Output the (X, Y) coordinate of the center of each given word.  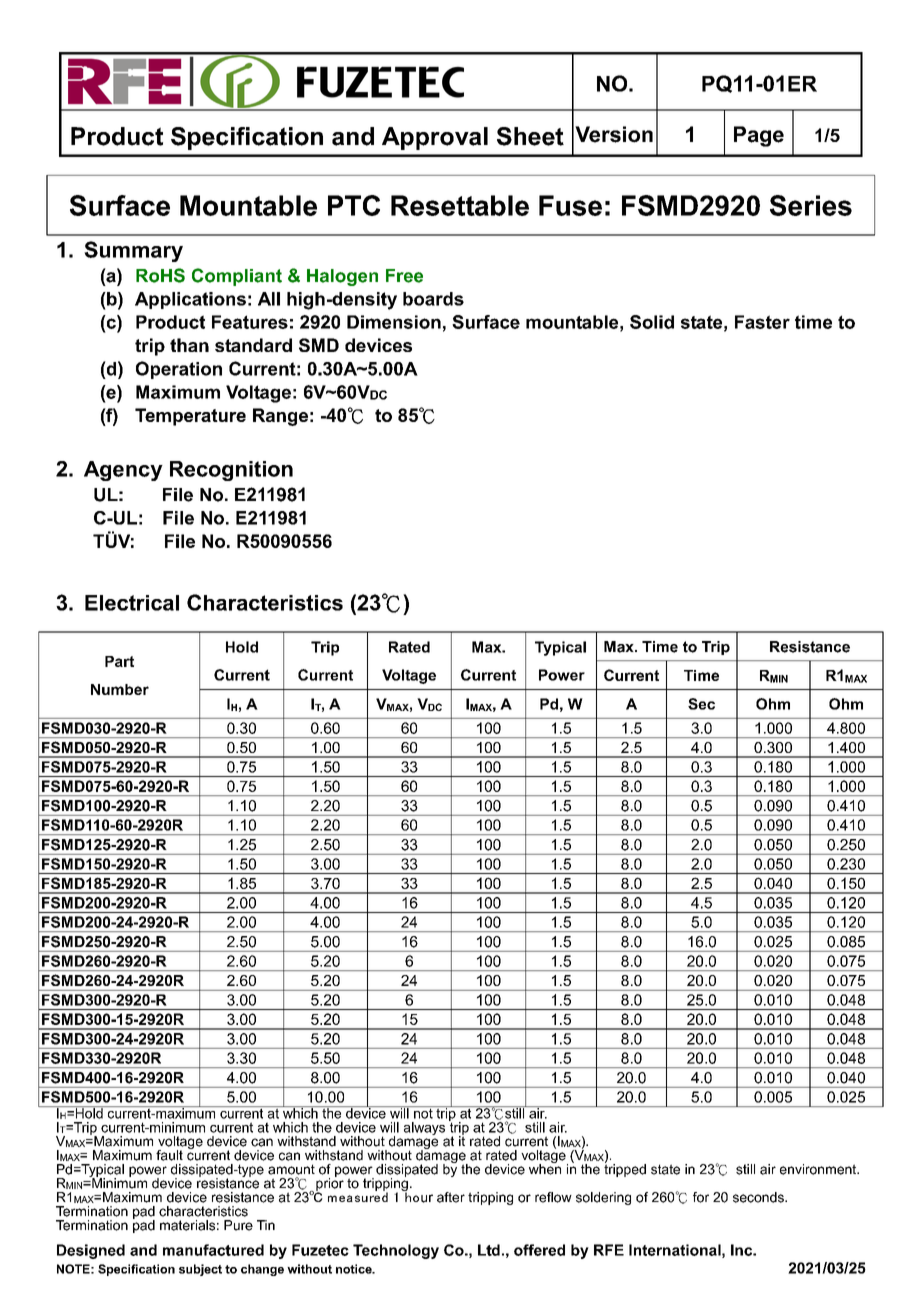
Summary (133, 251)
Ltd (489, 1250)
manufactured (213, 1250)
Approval (435, 138)
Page (759, 136)
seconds (759, 1197)
